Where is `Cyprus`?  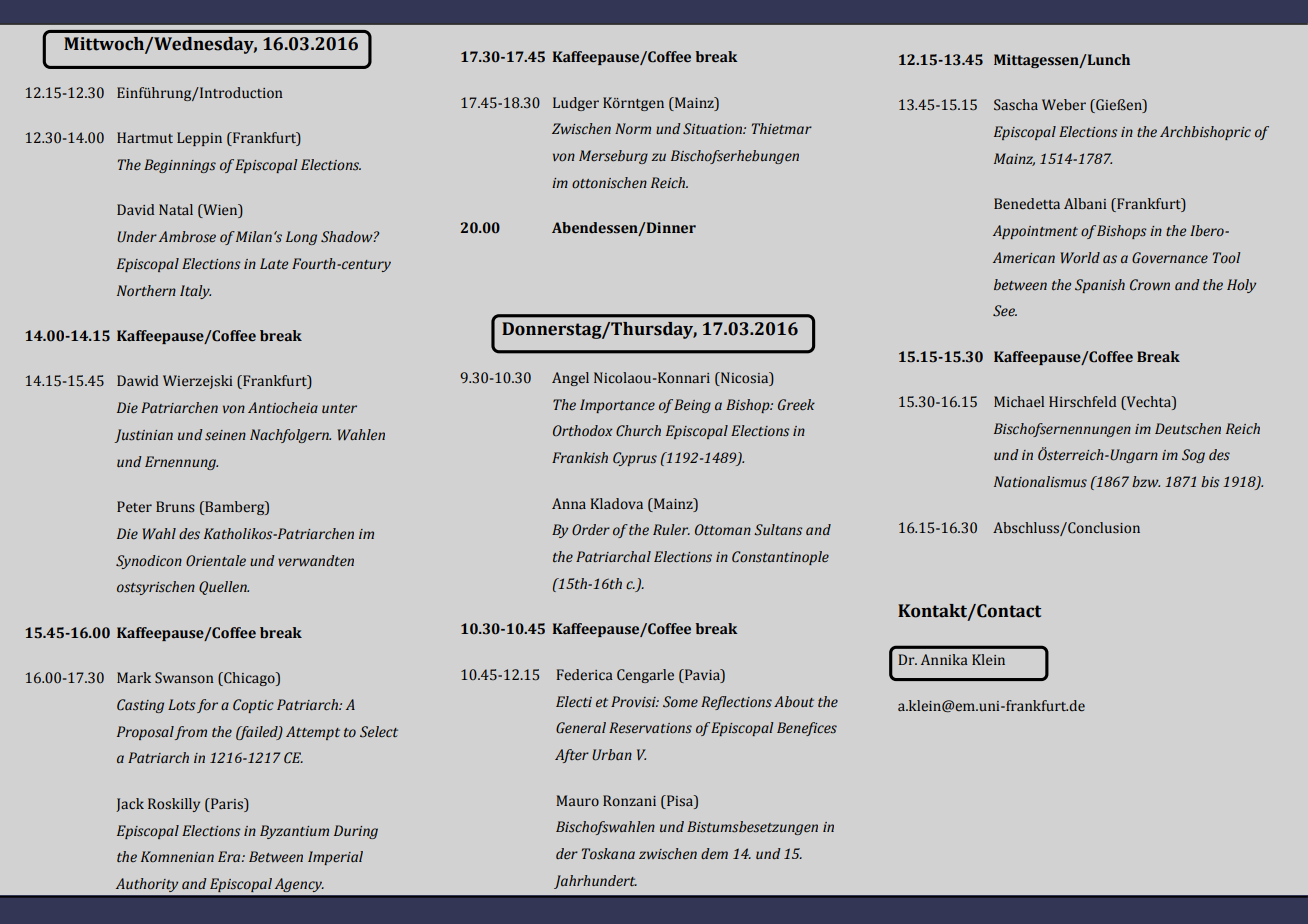 Cyprus is located at coordinates (635, 459).
